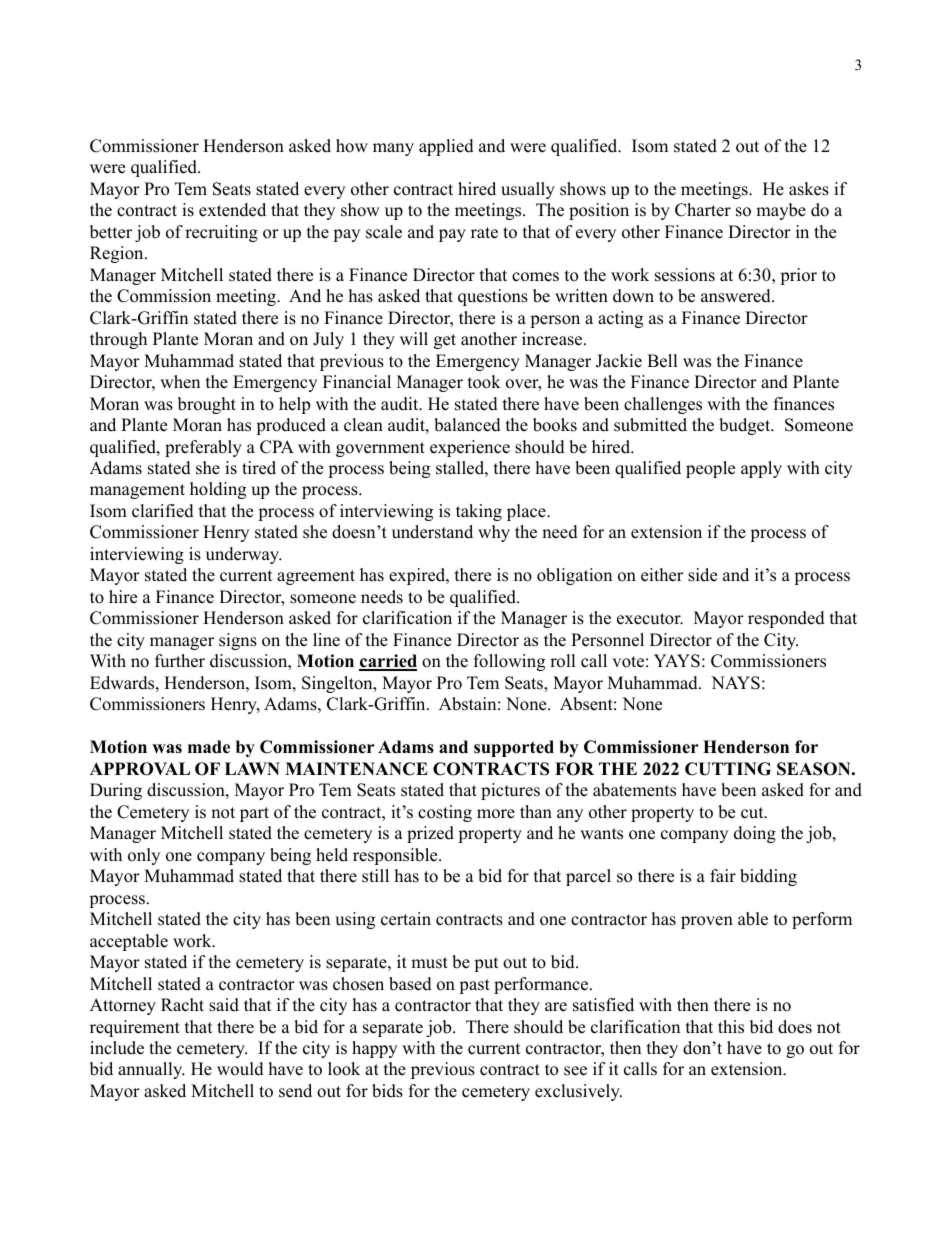  What do you see at coordinates (786, 619) in the screenshot?
I see `responded` at bounding box center [786, 619].
